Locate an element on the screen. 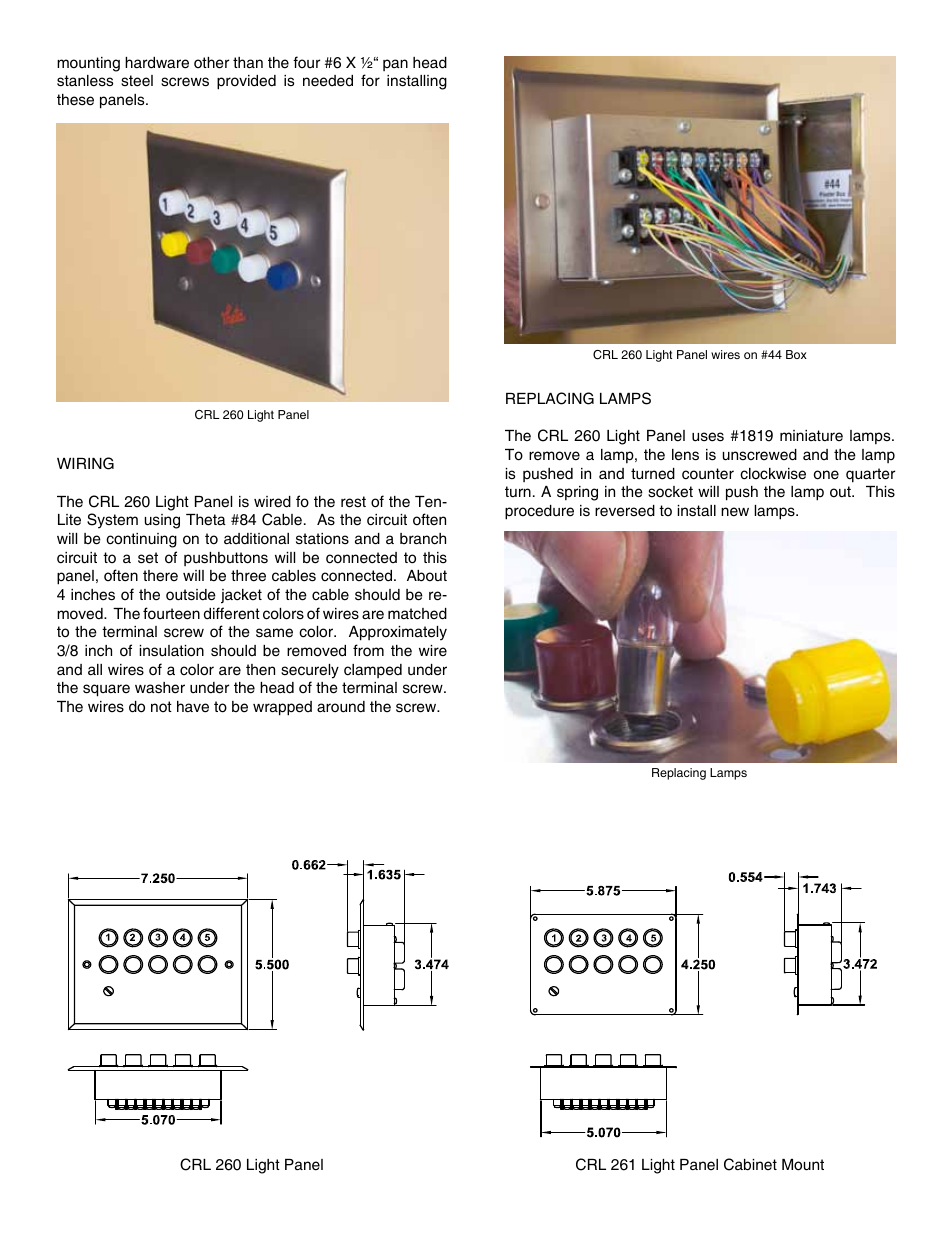 This screenshot has height=1233, width=952. WIRING is located at coordinates (85, 463).
